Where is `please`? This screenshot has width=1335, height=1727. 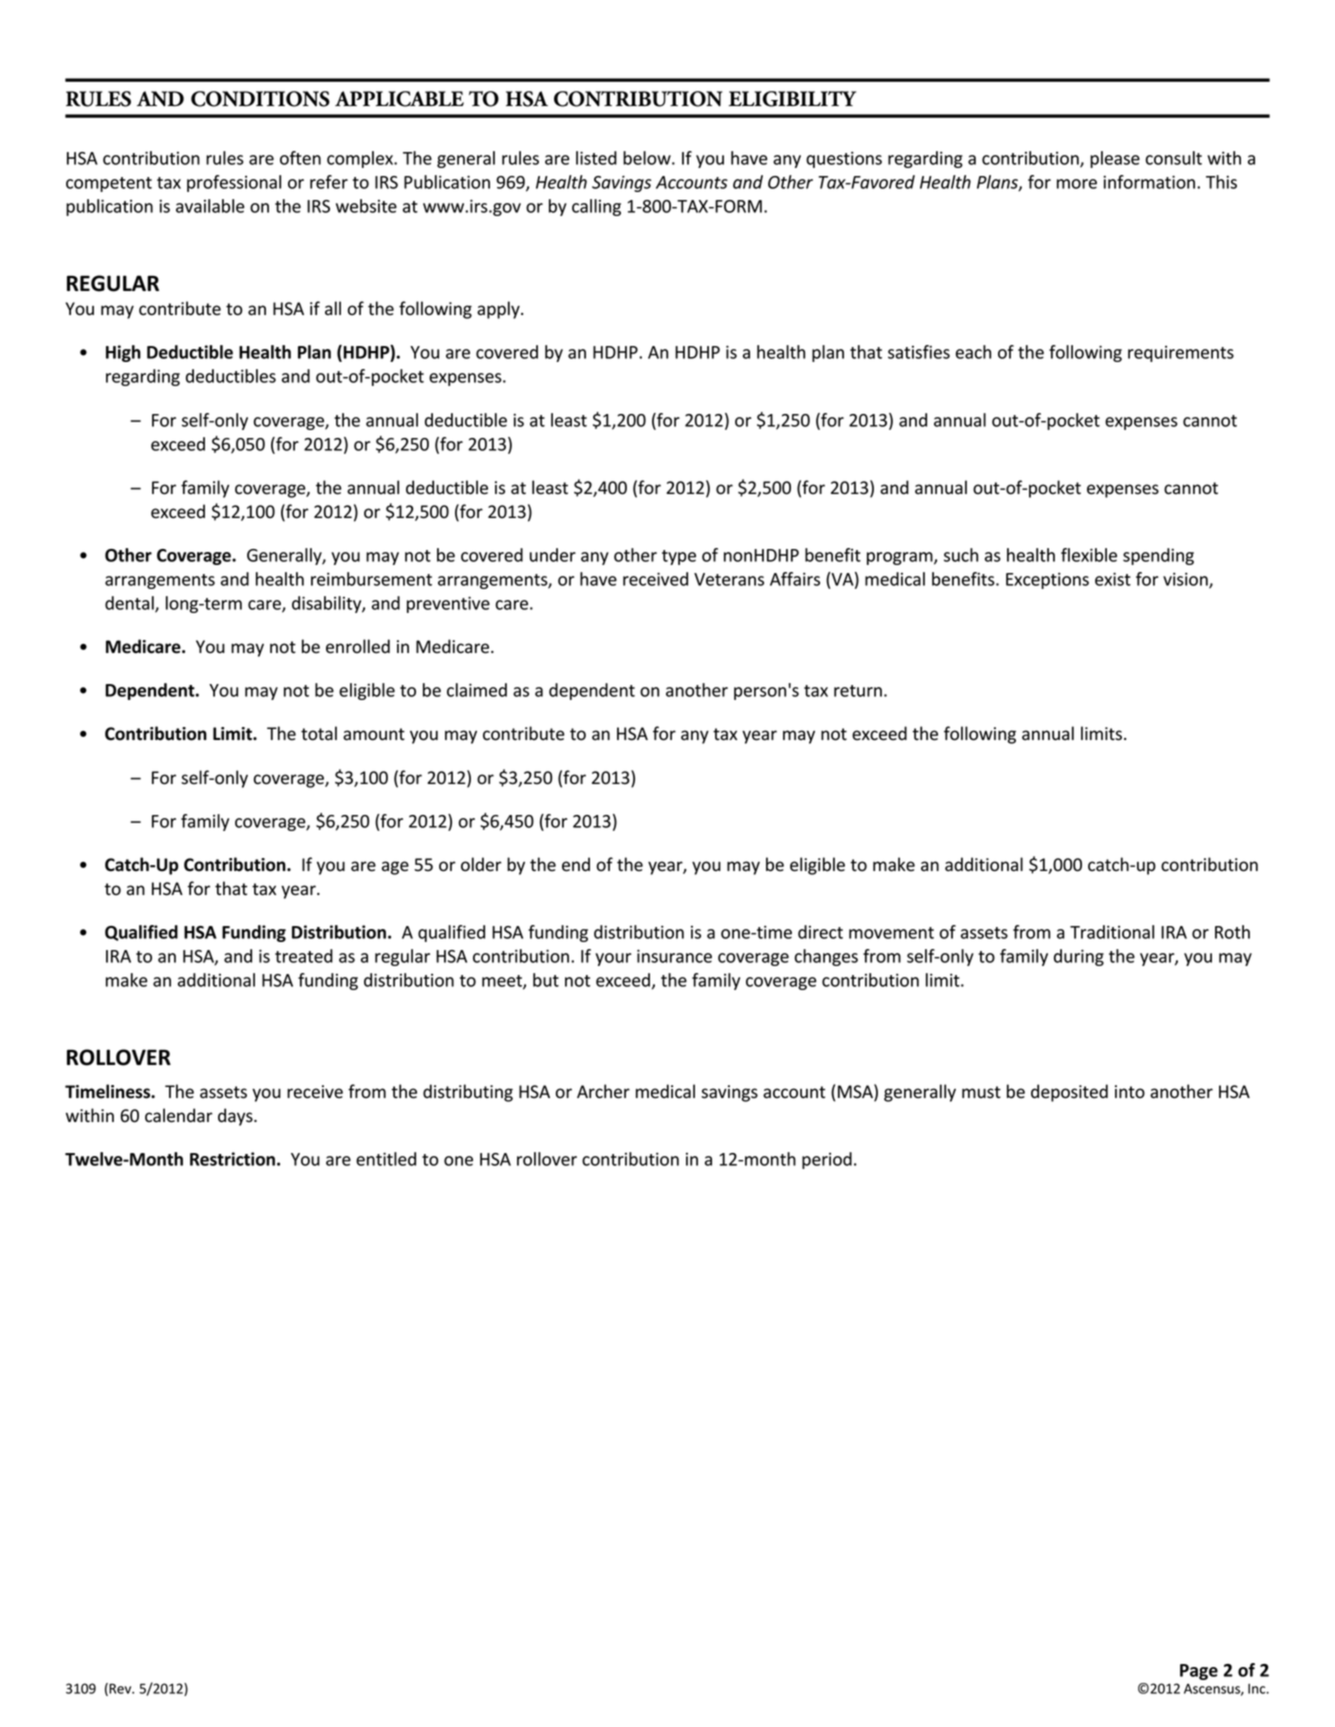
please is located at coordinates (1115, 159).
